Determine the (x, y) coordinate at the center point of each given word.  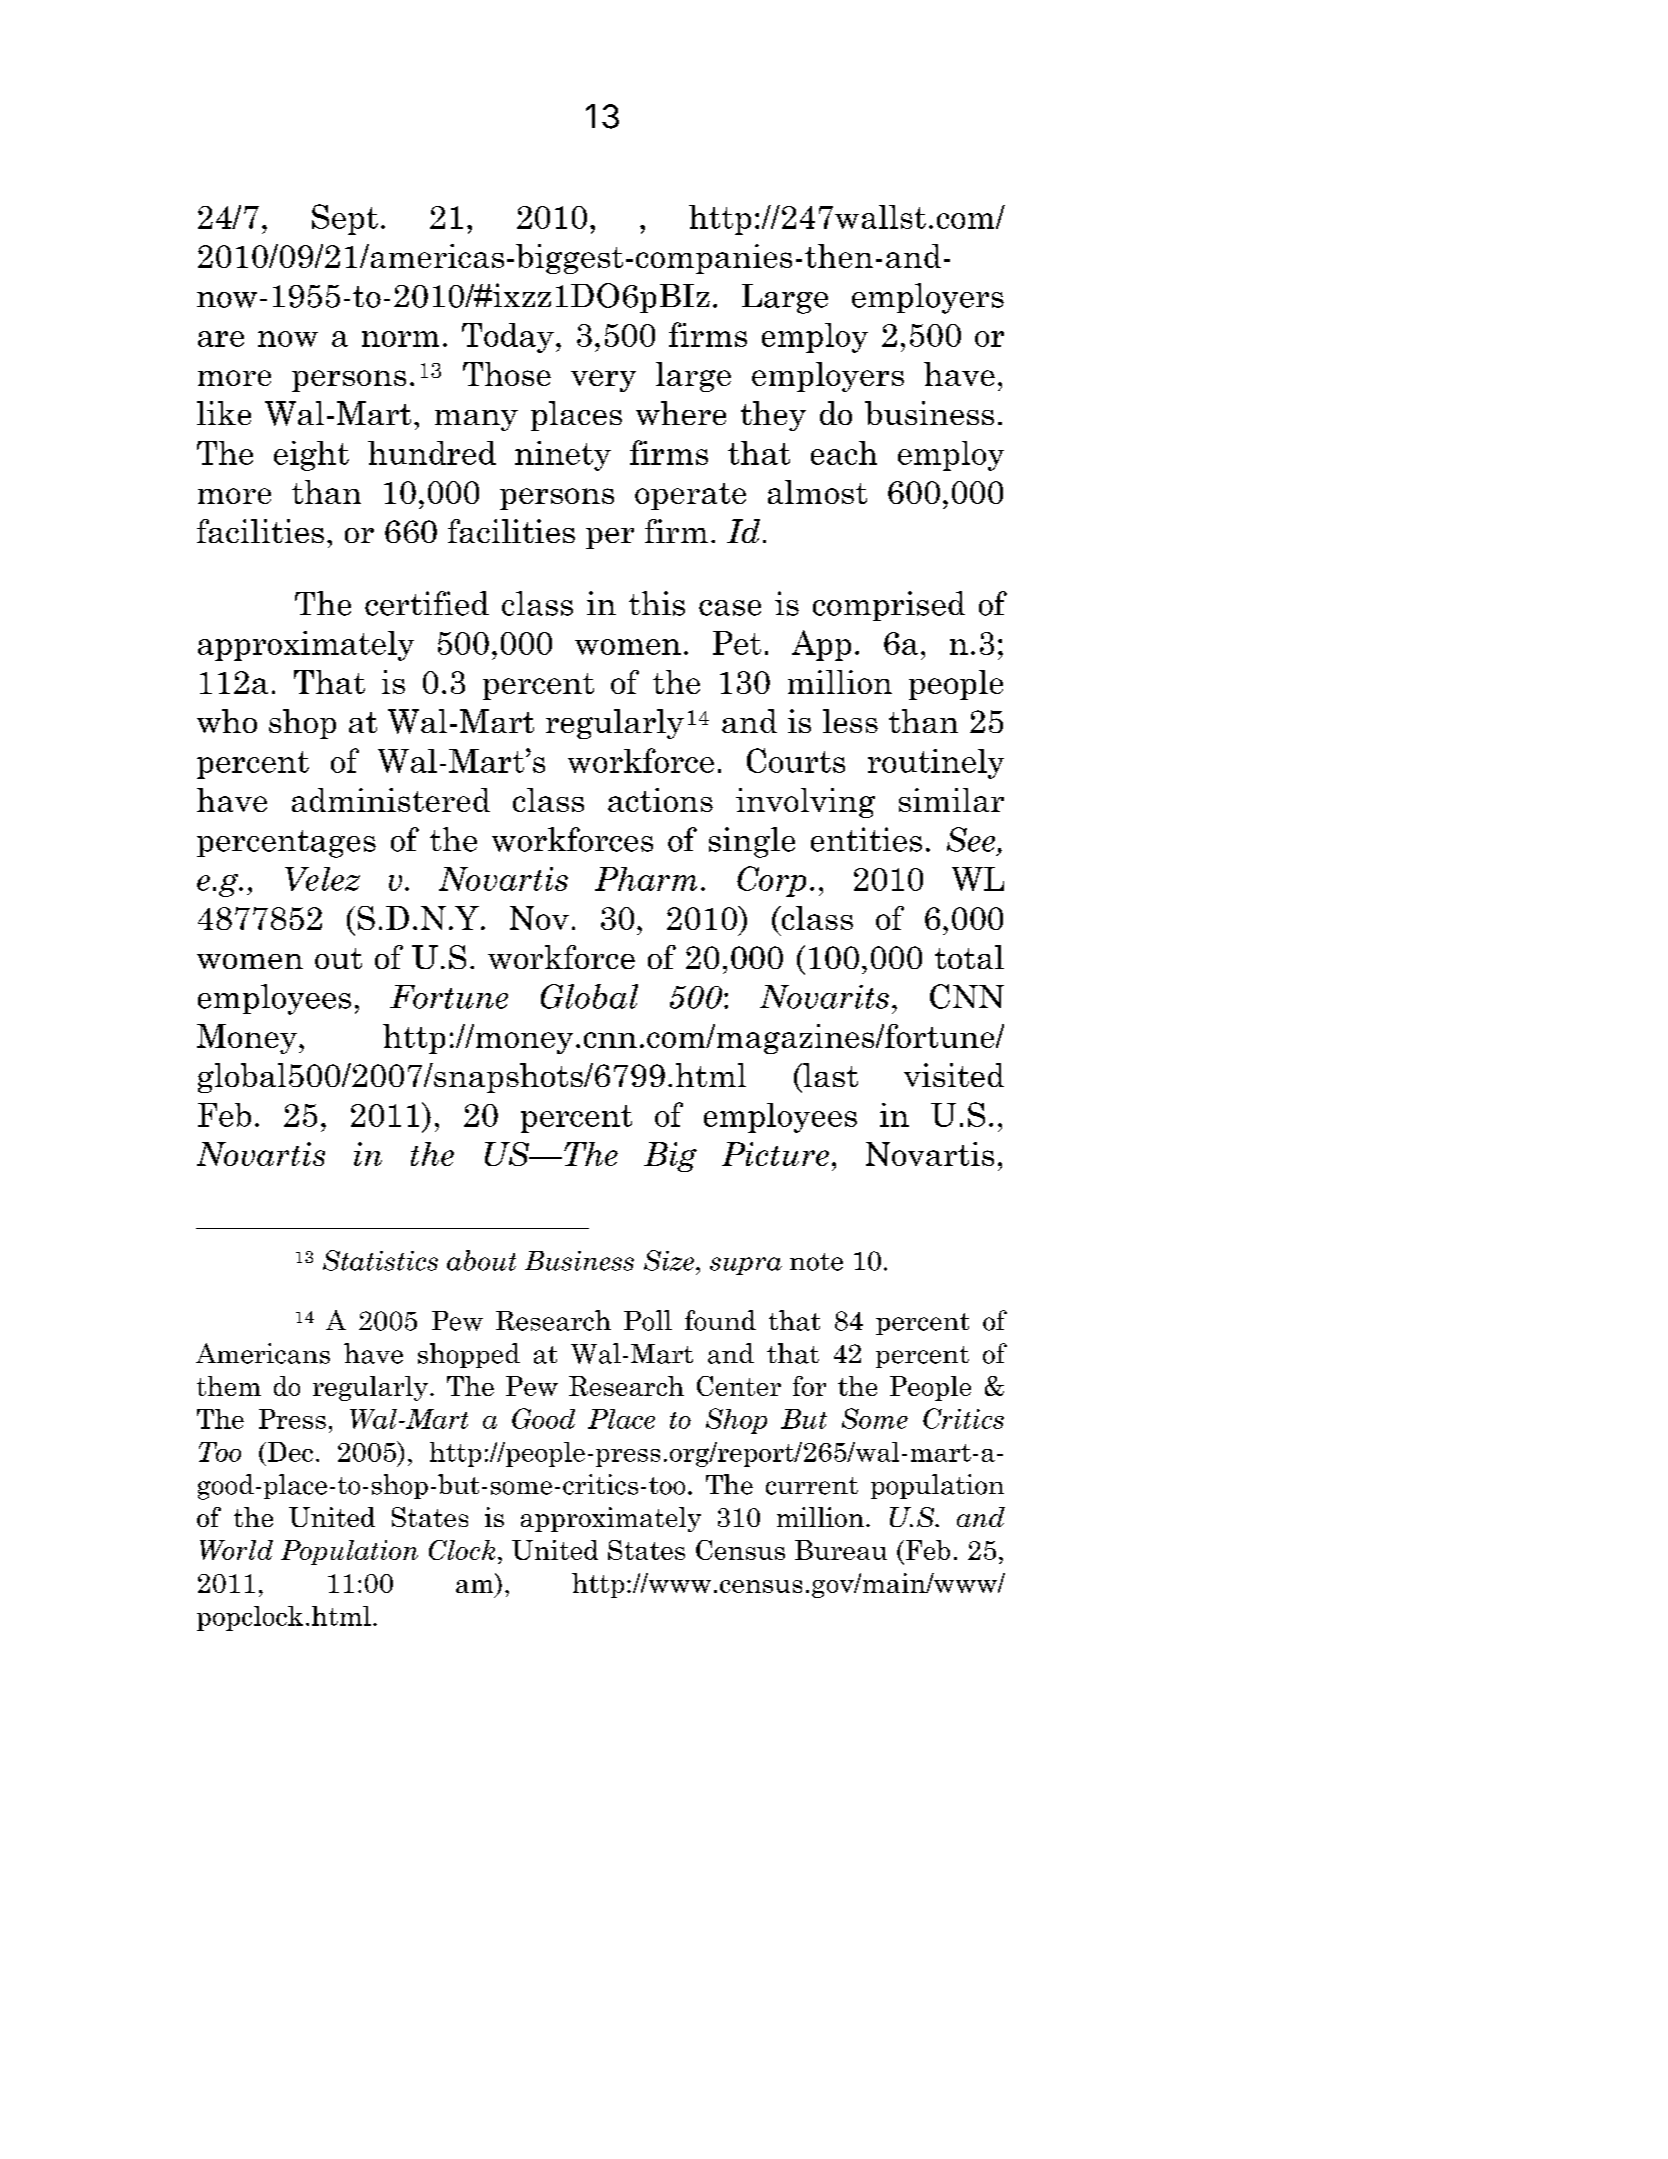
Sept (345, 219)
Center (739, 1386)
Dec (289, 1452)
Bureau (841, 1550)
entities (866, 839)
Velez (322, 879)
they (773, 416)
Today (508, 338)
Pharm (646, 879)
